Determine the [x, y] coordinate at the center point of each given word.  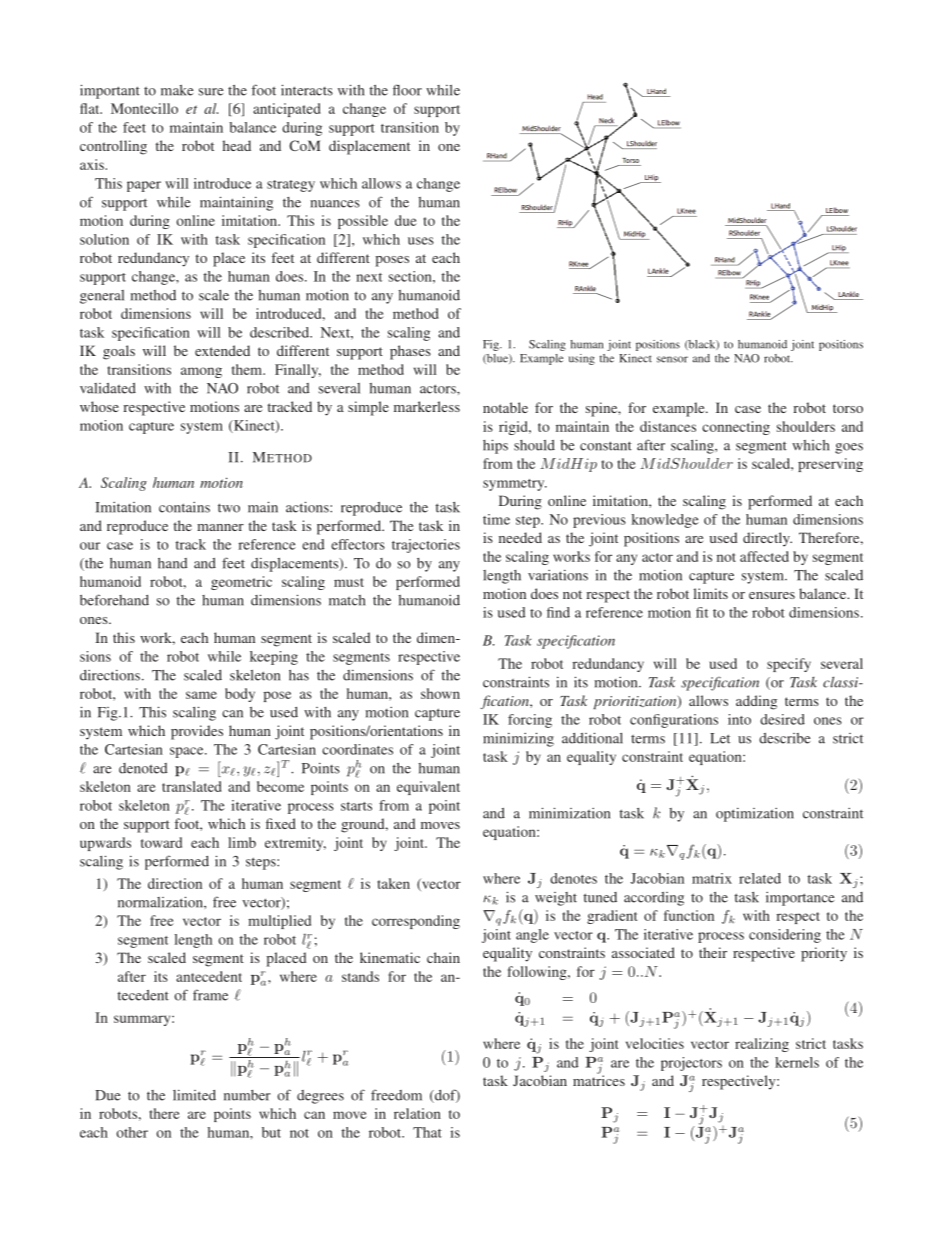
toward [161, 842]
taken [394, 883]
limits [710, 593]
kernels [797, 1062]
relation [417, 1113]
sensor [672, 359]
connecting [736, 428]
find [558, 612]
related [760, 878]
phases [410, 352]
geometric [241, 583]
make [177, 90]
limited [194, 1095]
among [201, 372]
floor [407, 90]
